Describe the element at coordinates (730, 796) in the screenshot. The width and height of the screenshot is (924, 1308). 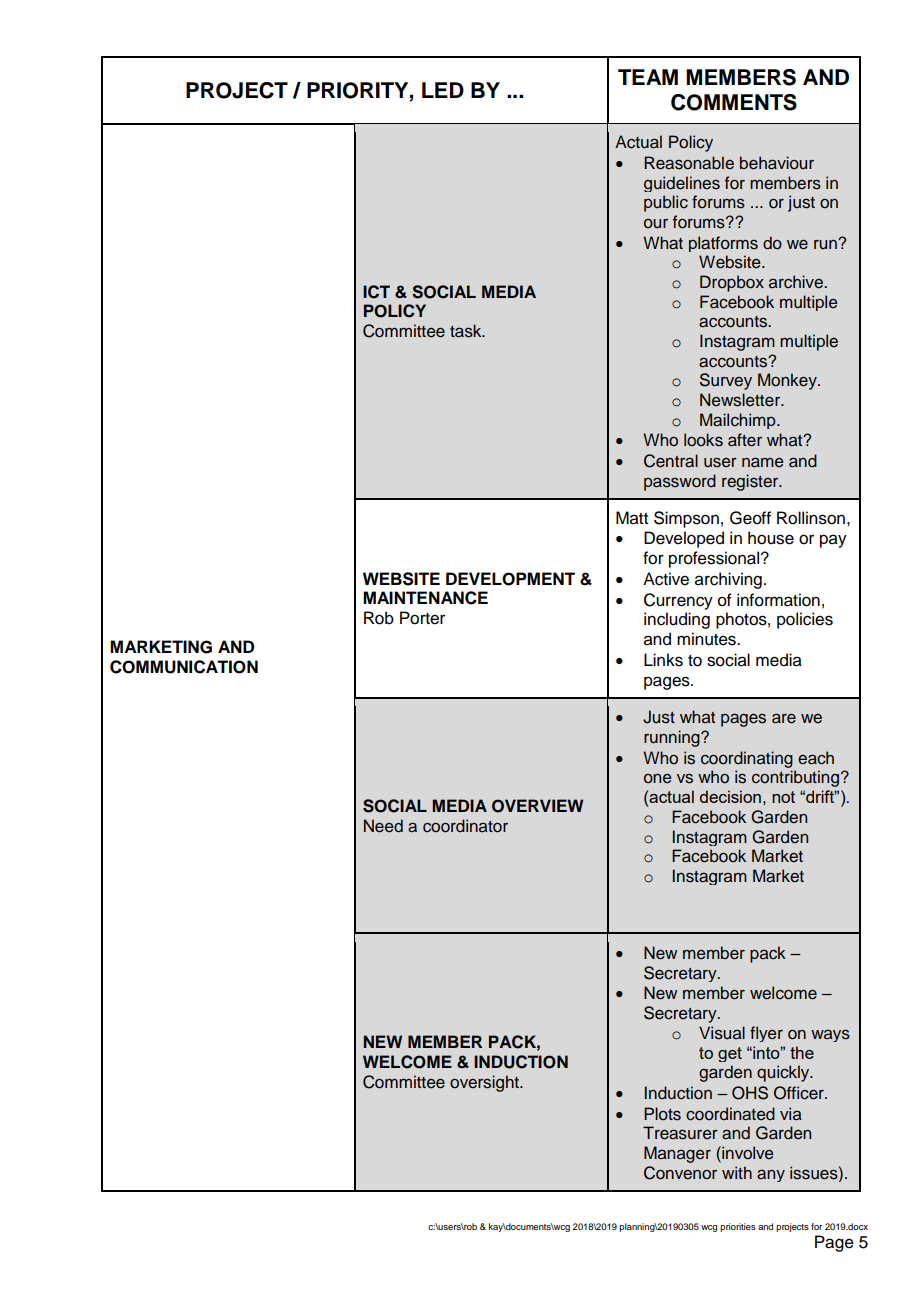
I see `decision` at that location.
